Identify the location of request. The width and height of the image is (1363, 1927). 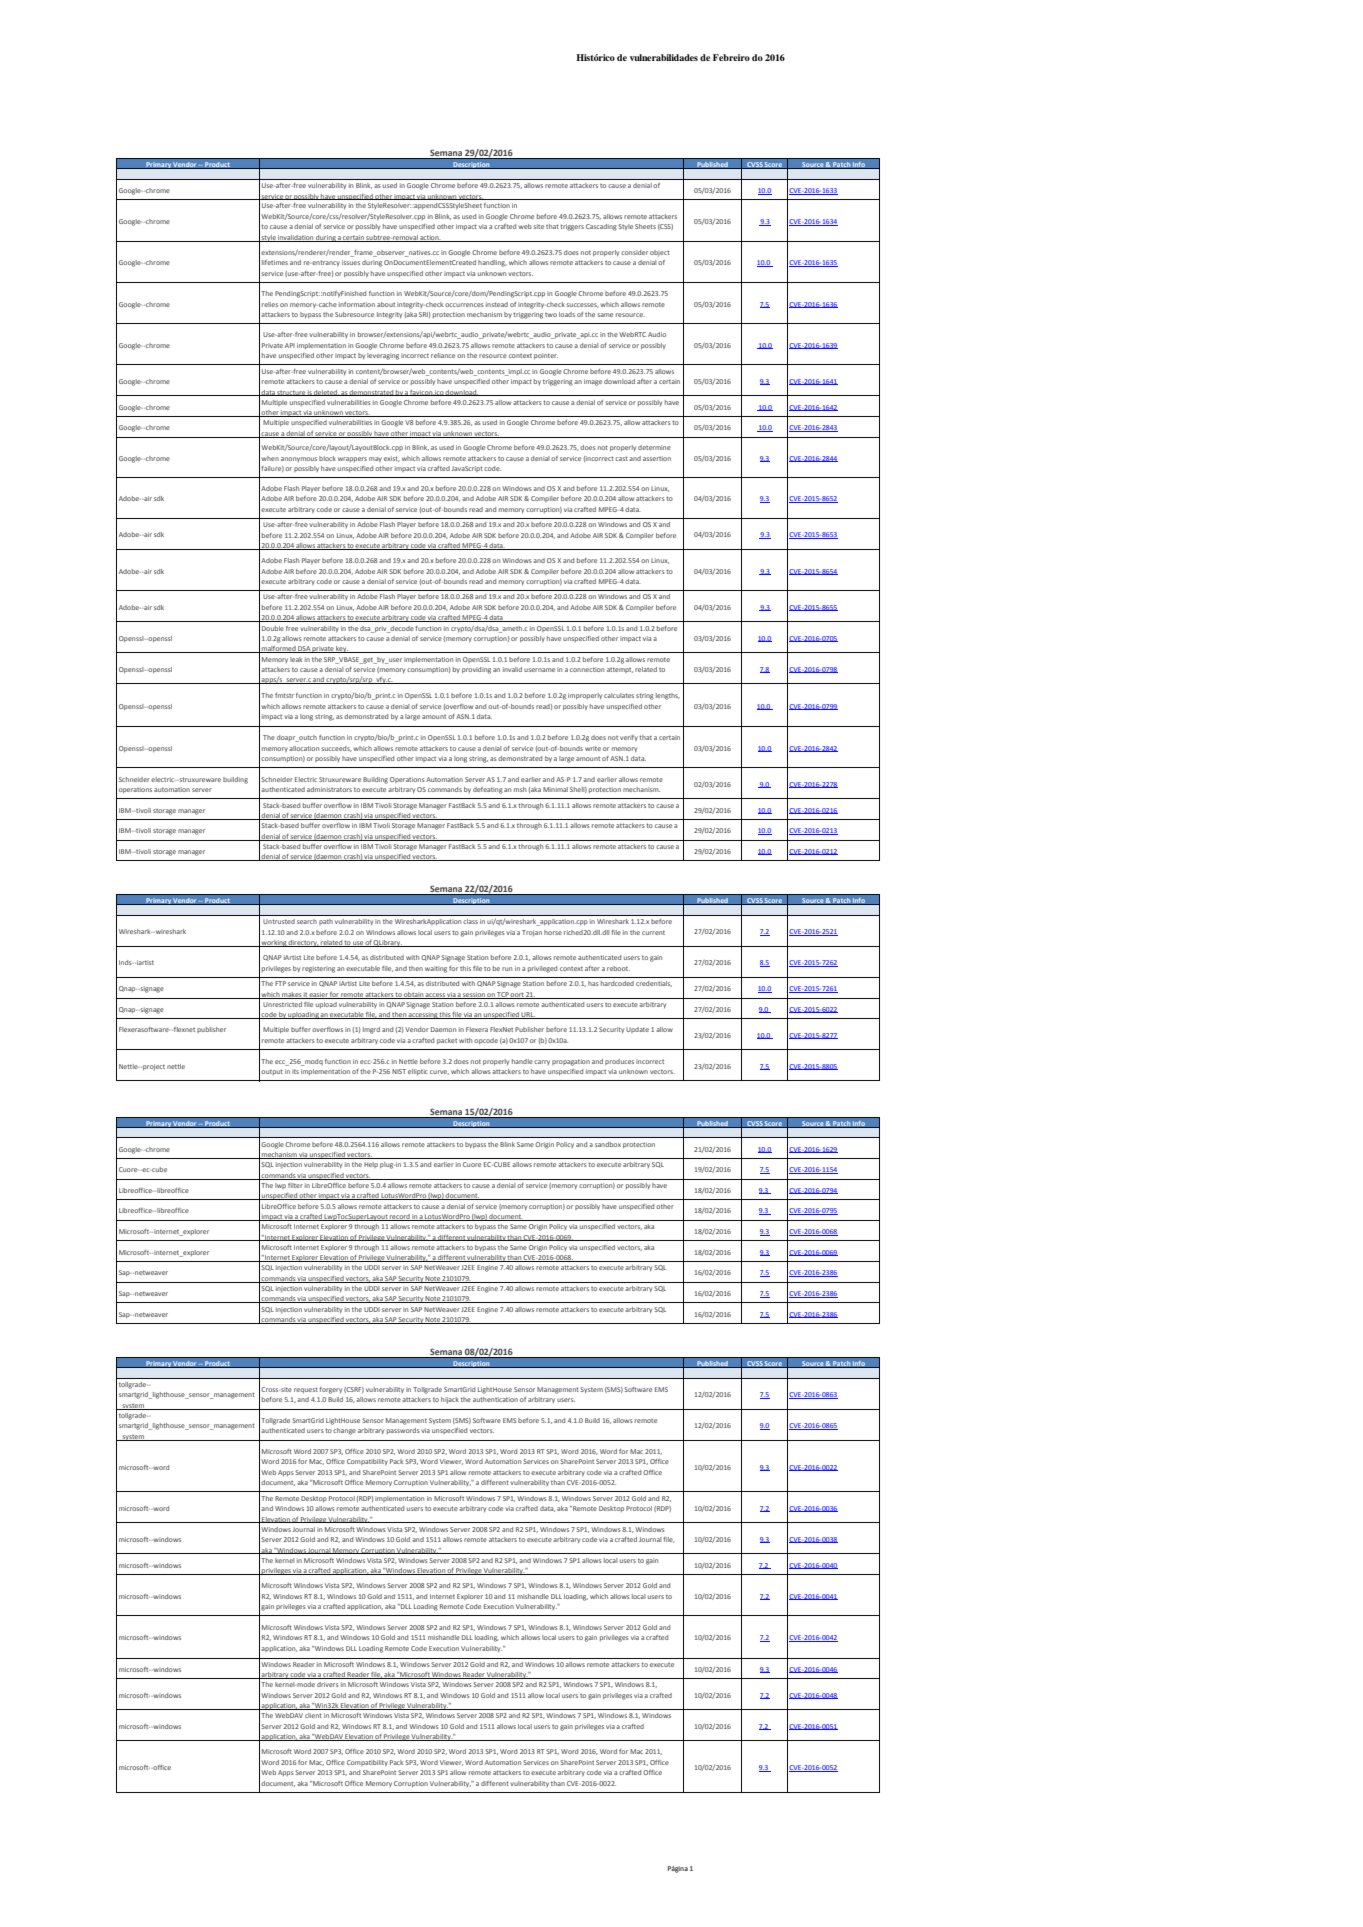
(306, 1390).
